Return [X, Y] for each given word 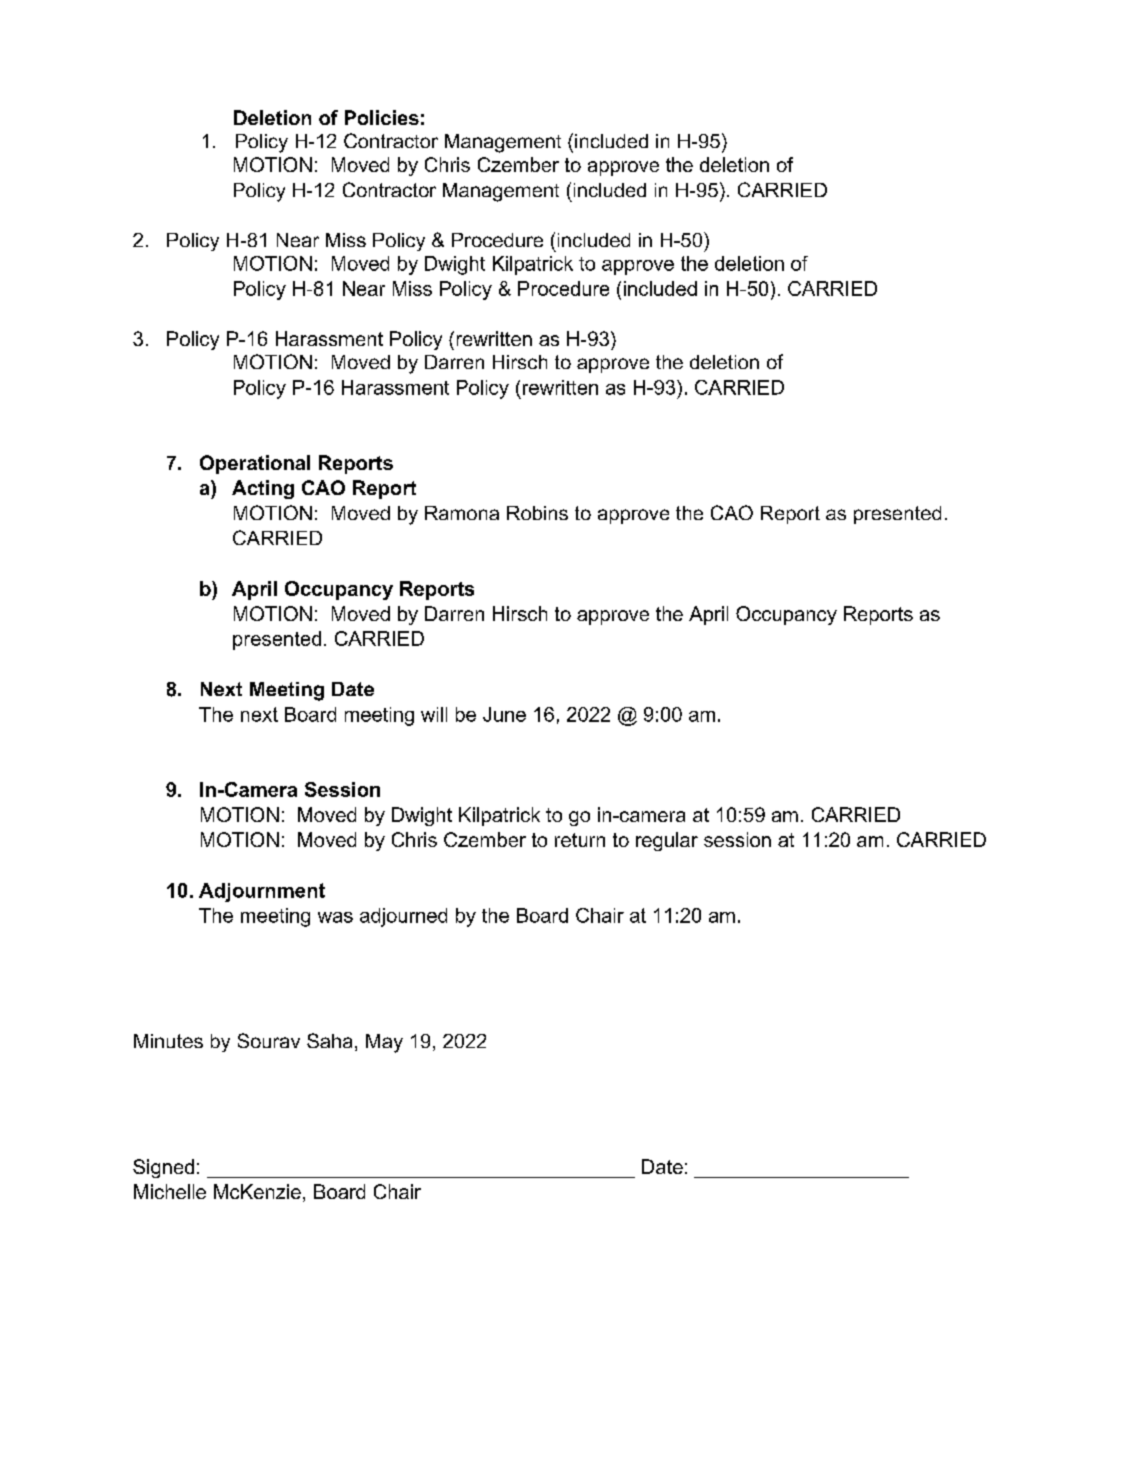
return [580, 840]
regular [667, 841]
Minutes [168, 1041]
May [384, 1043]
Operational [255, 464]
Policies [382, 117]
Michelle [170, 1191]
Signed [163, 1168]
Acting [263, 489]
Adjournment [262, 892]
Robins [537, 513]
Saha [329, 1040]
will [434, 714]
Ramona [462, 513]
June [504, 714]
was [335, 917]
